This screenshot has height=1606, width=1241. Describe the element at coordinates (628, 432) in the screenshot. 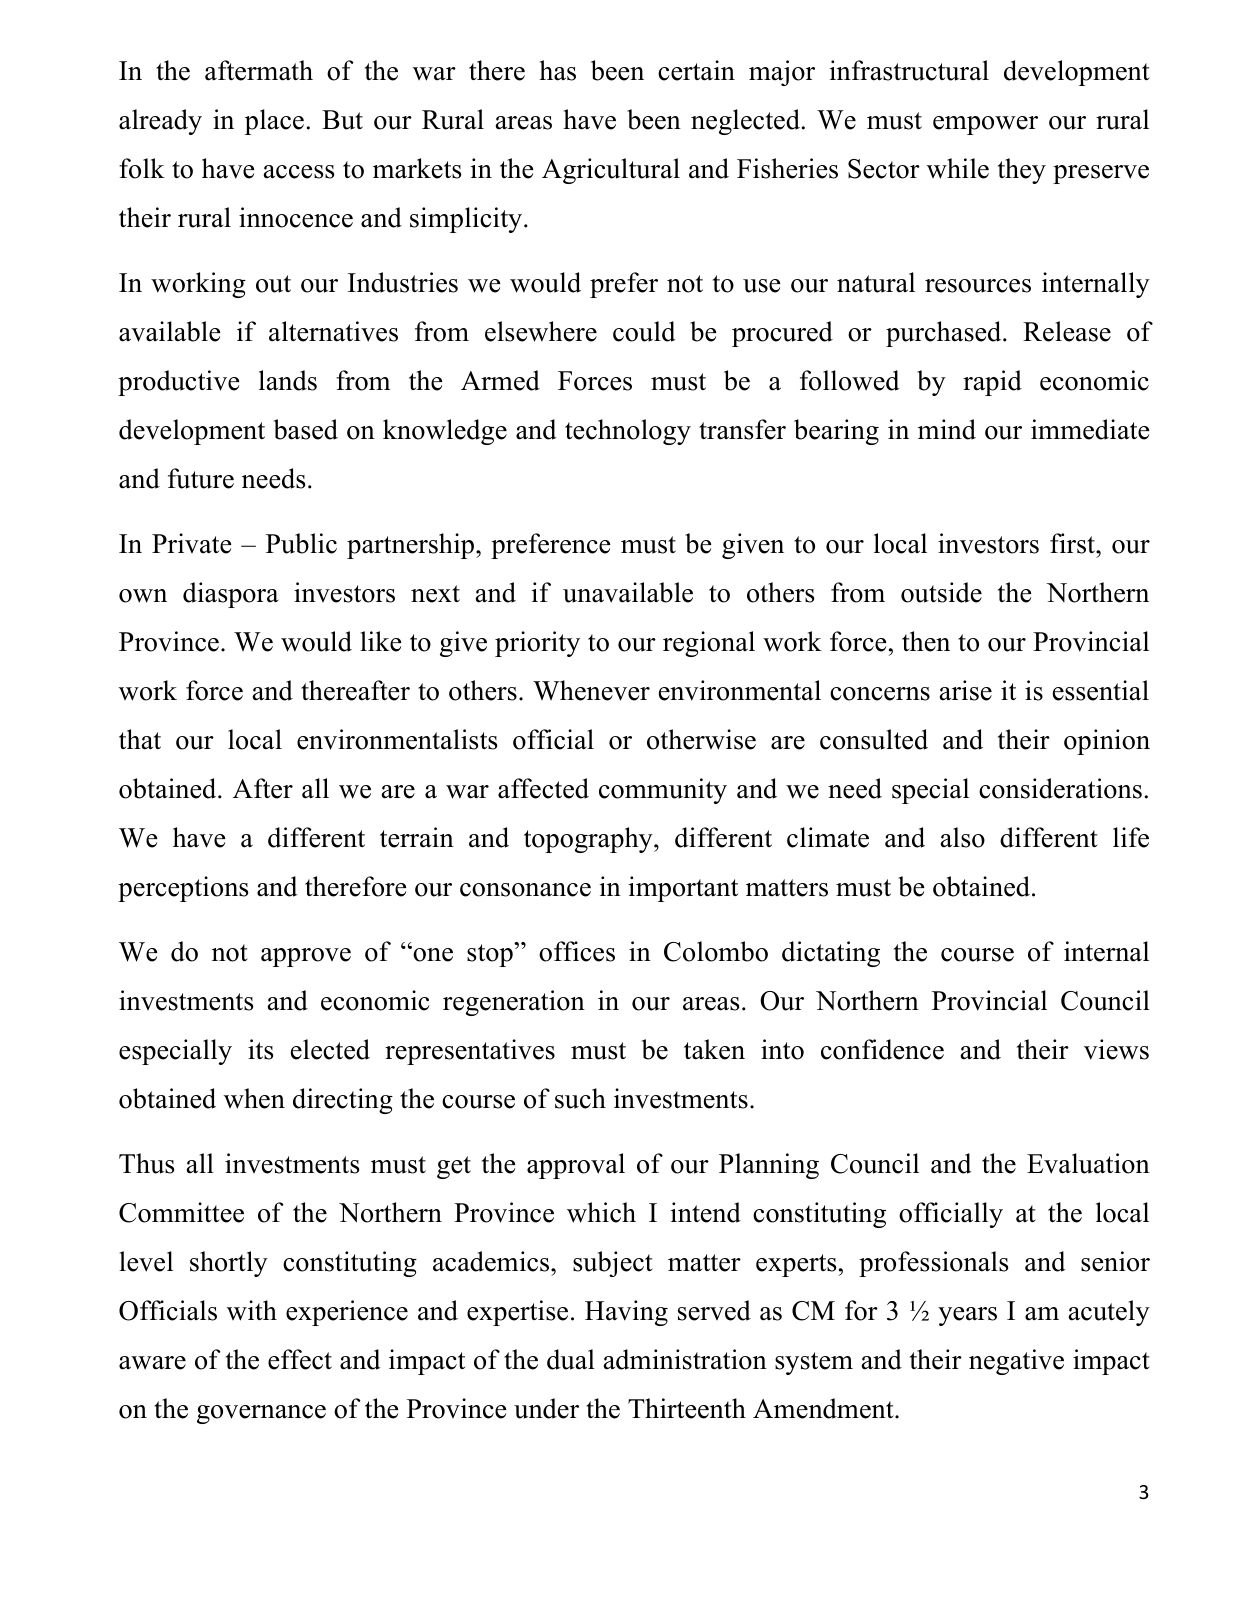

I see `technology` at that location.
